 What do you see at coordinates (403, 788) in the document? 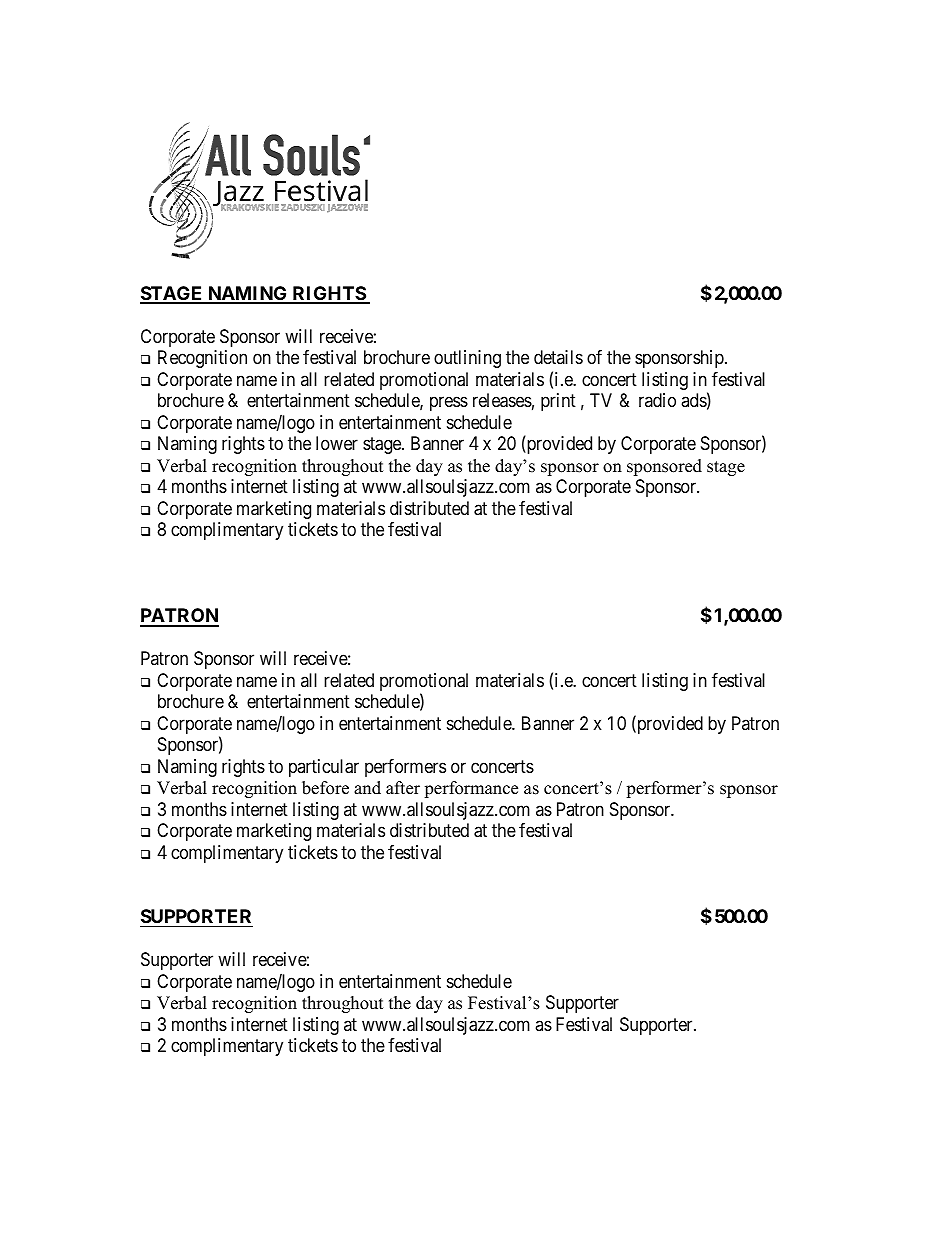
I see `after` at bounding box center [403, 788].
